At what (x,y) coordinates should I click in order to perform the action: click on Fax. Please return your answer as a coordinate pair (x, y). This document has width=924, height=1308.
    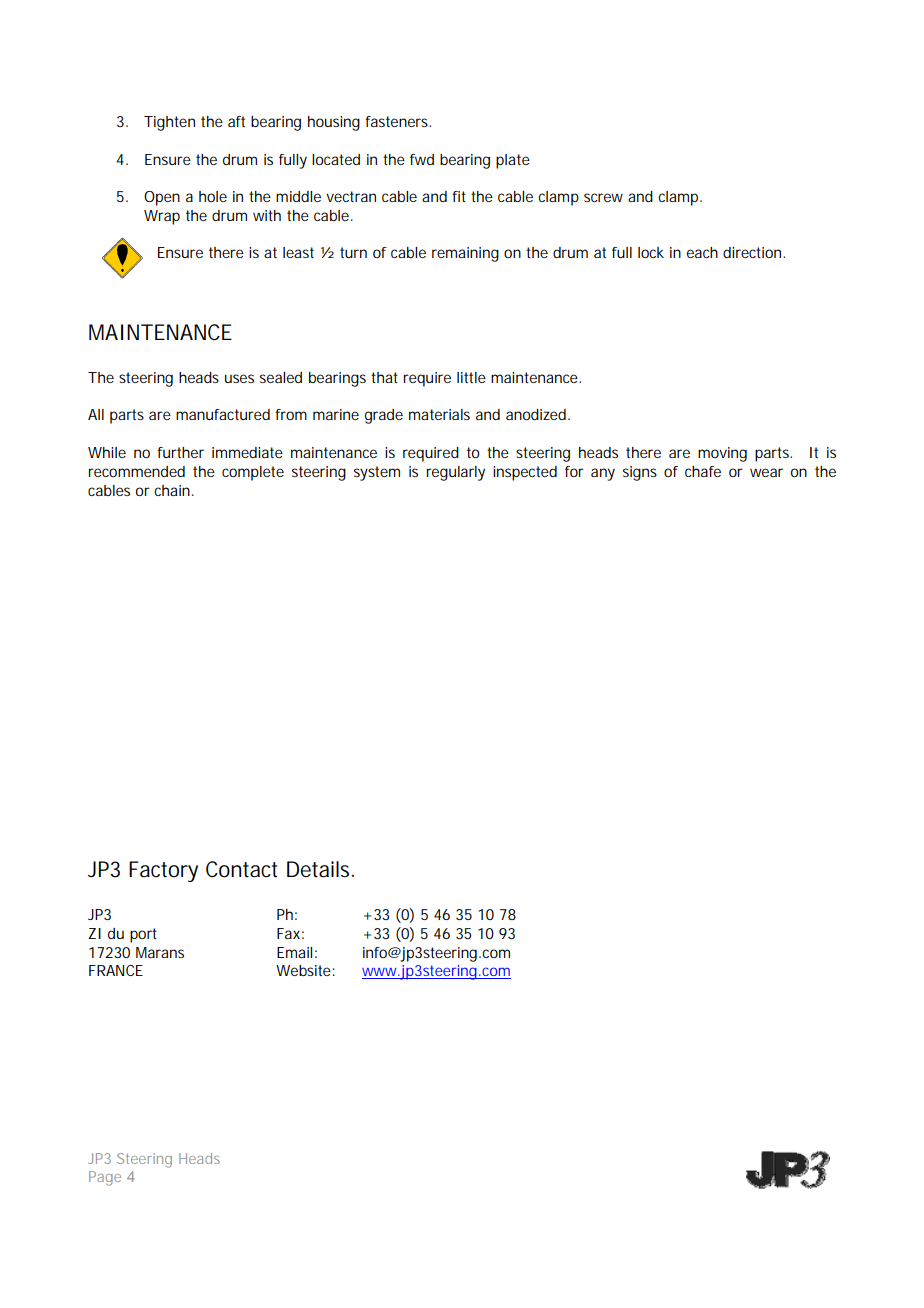
    Looking at the image, I should click on (288, 933).
